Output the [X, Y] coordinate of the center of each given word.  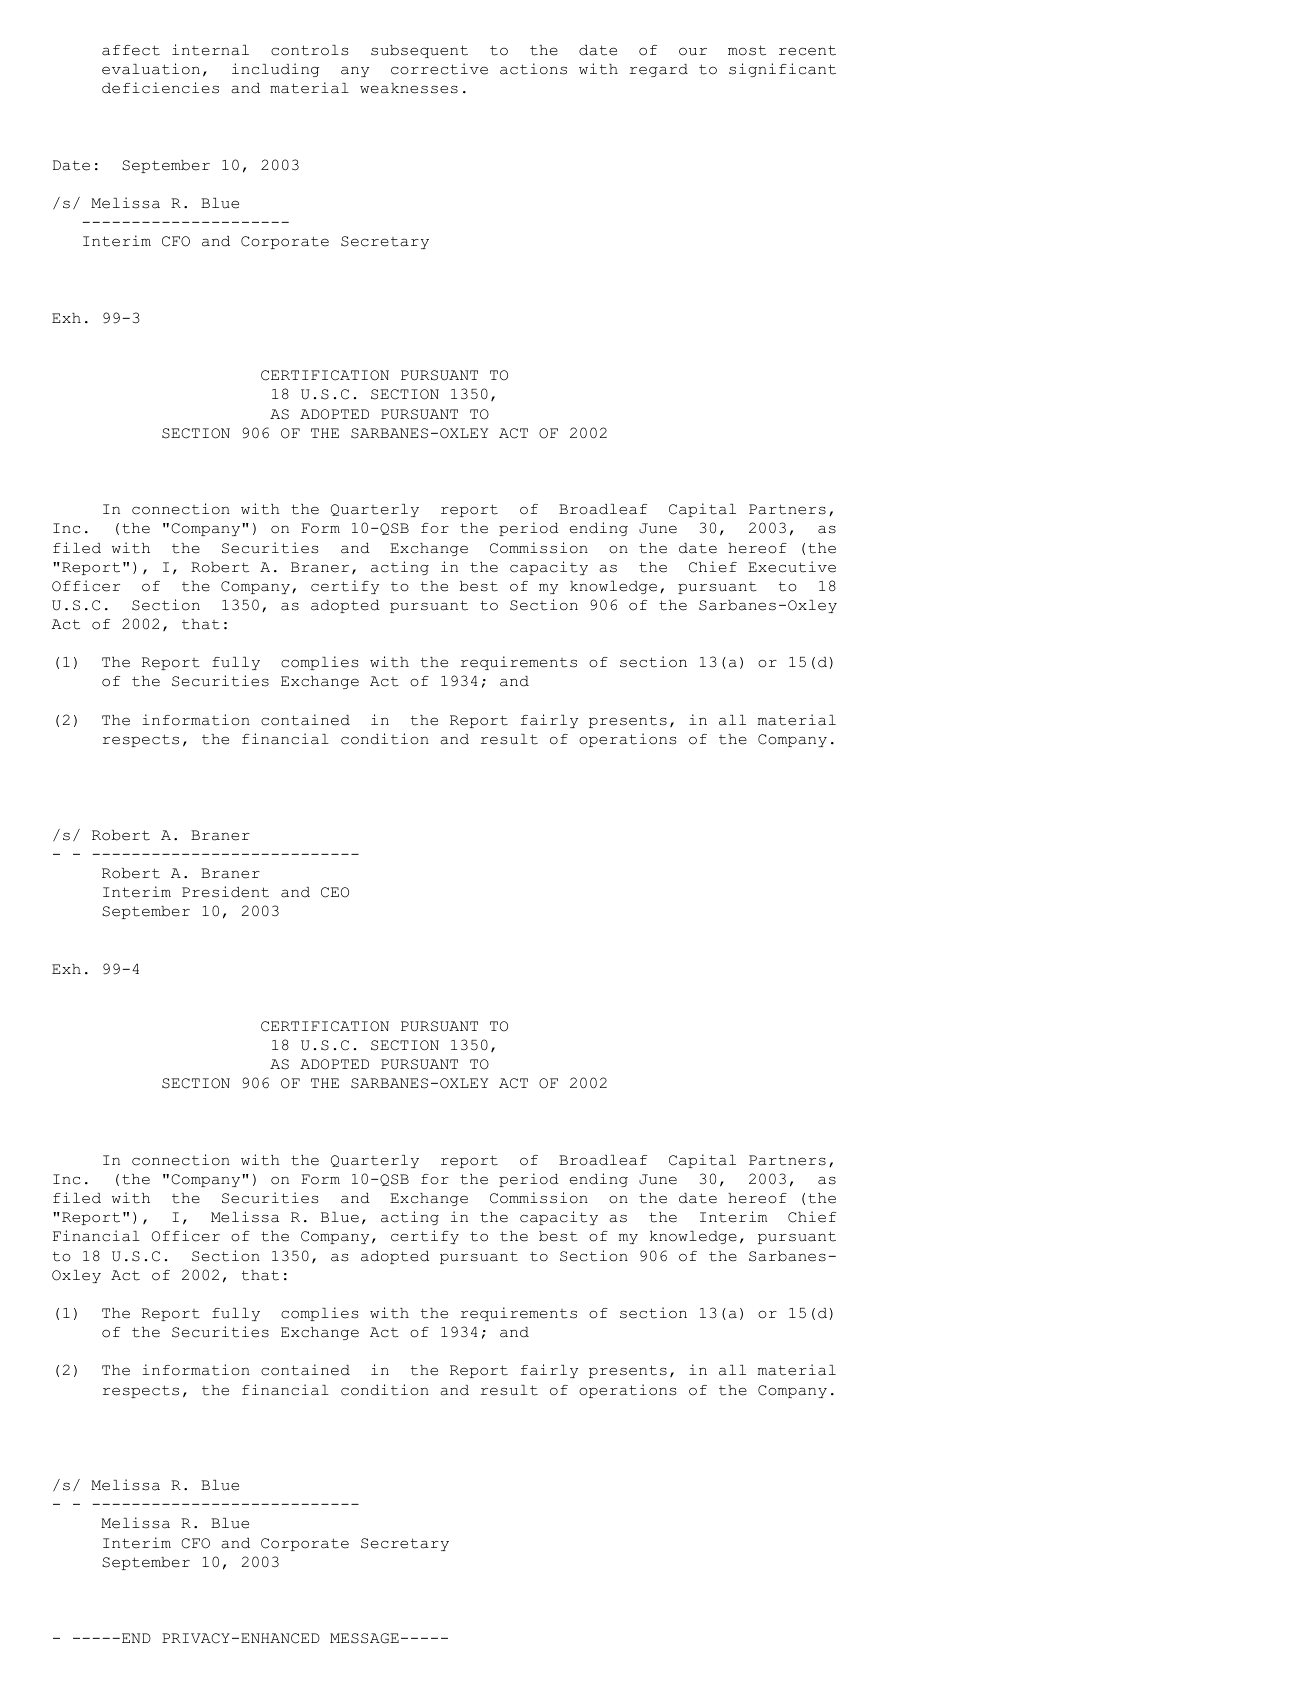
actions [533, 69]
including [275, 70]
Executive [792, 567]
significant [782, 70]
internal [210, 50]
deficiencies [160, 88]
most [747, 50]
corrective [439, 69]
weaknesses [409, 88]
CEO [335, 892]
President [225, 892]
